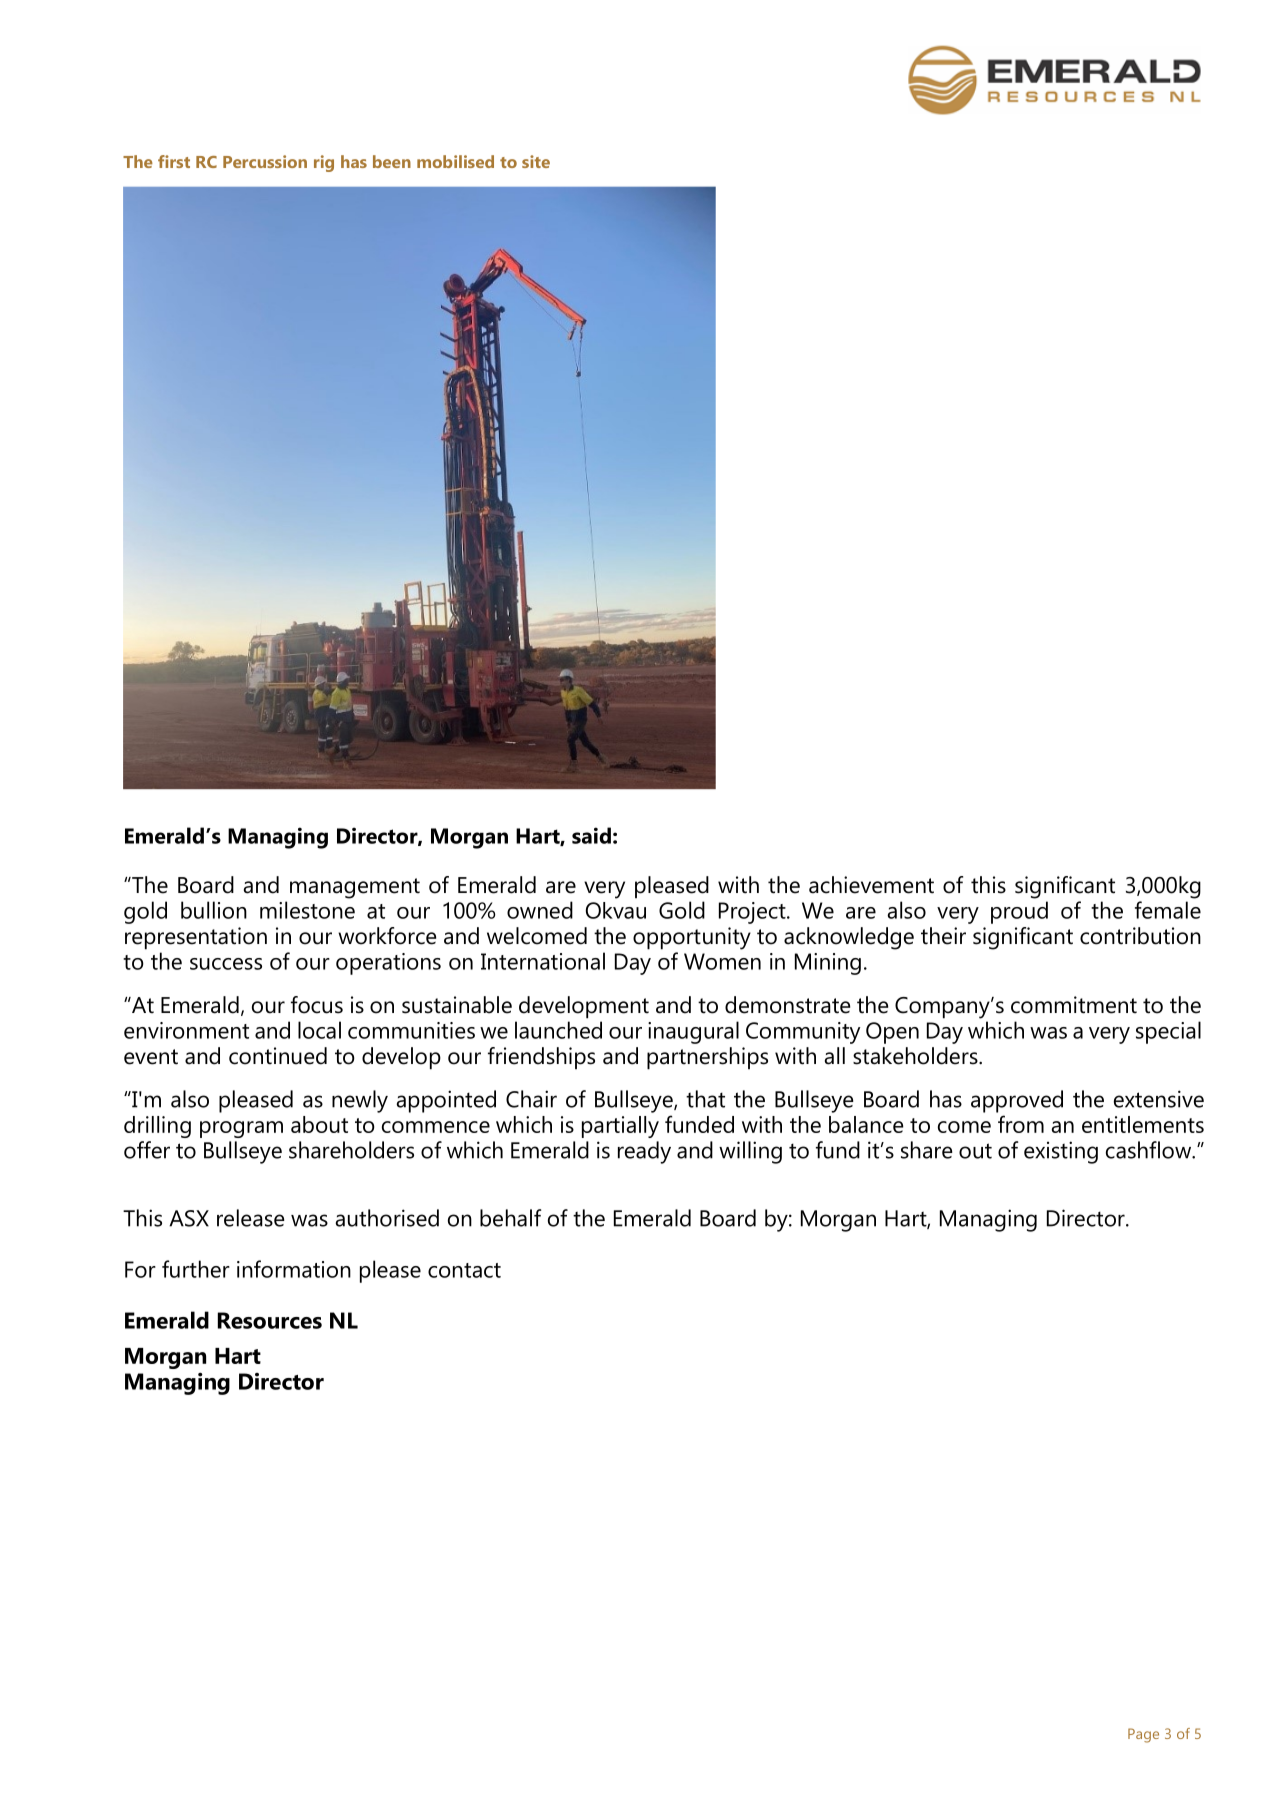 The width and height of the screenshot is (1279, 1809). I want to click on ready, so click(644, 1152).
